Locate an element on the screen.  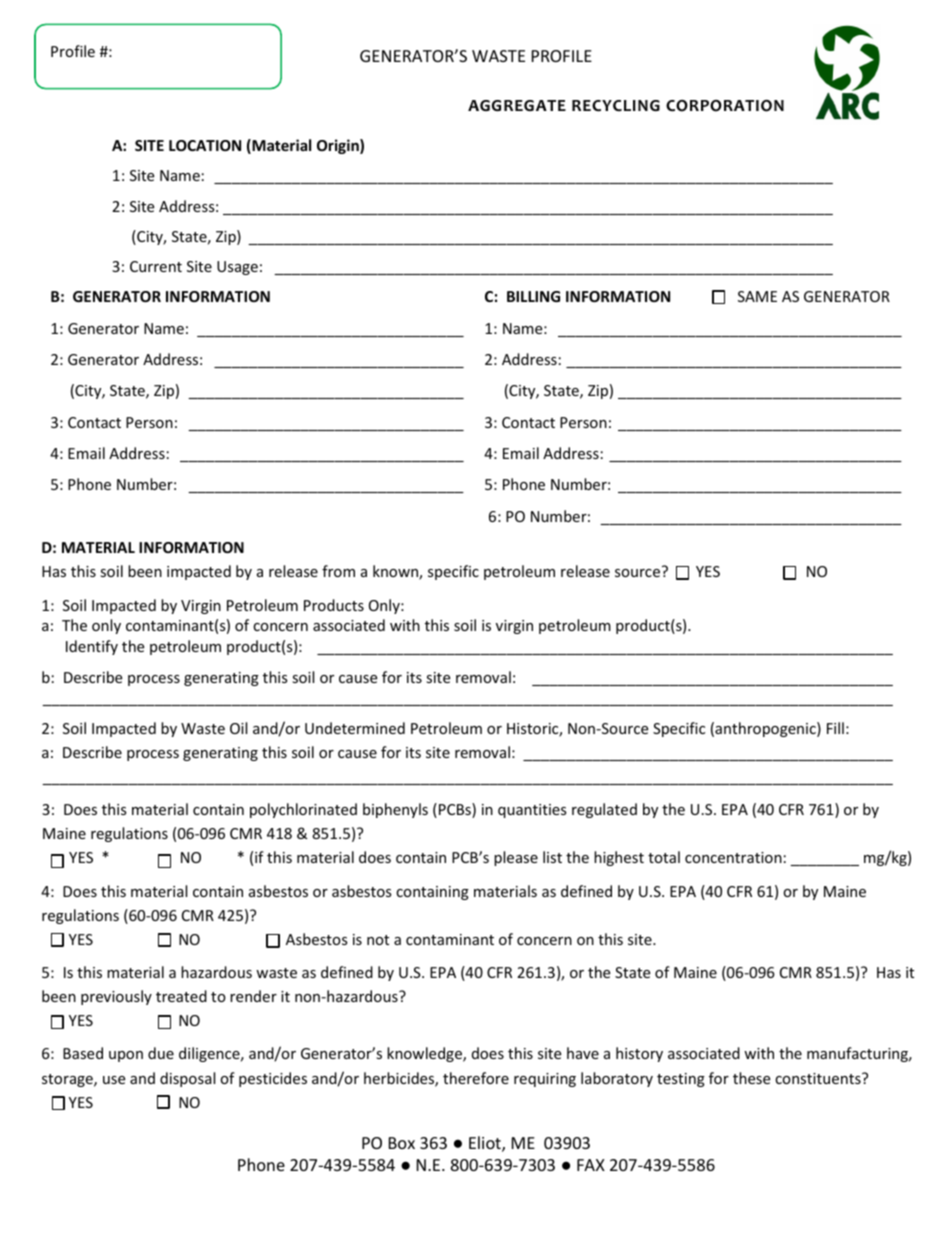
from is located at coordinates (338, 571).
